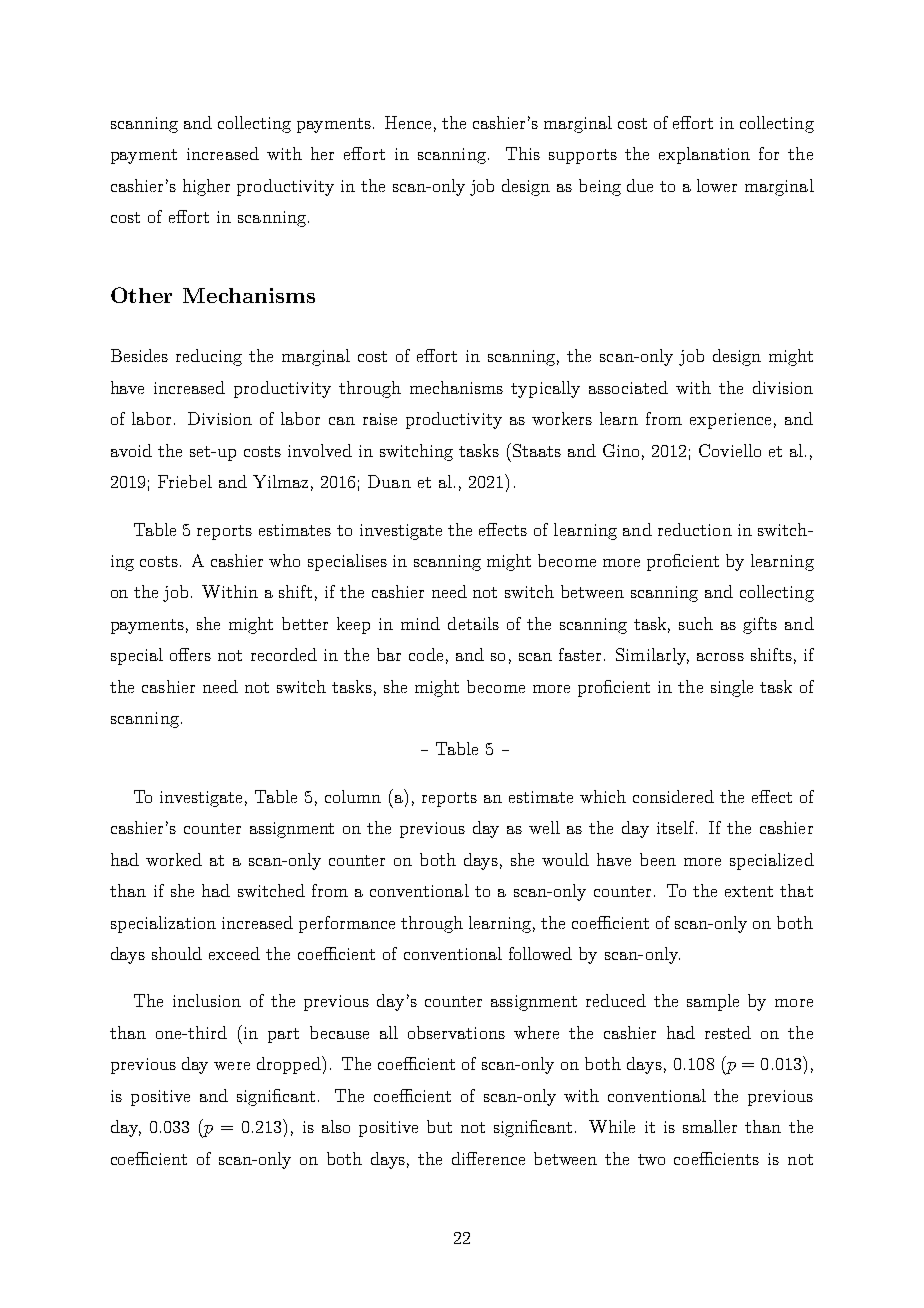 The image size is (924, 1308). I want to click on experience, so click(730, 421).
